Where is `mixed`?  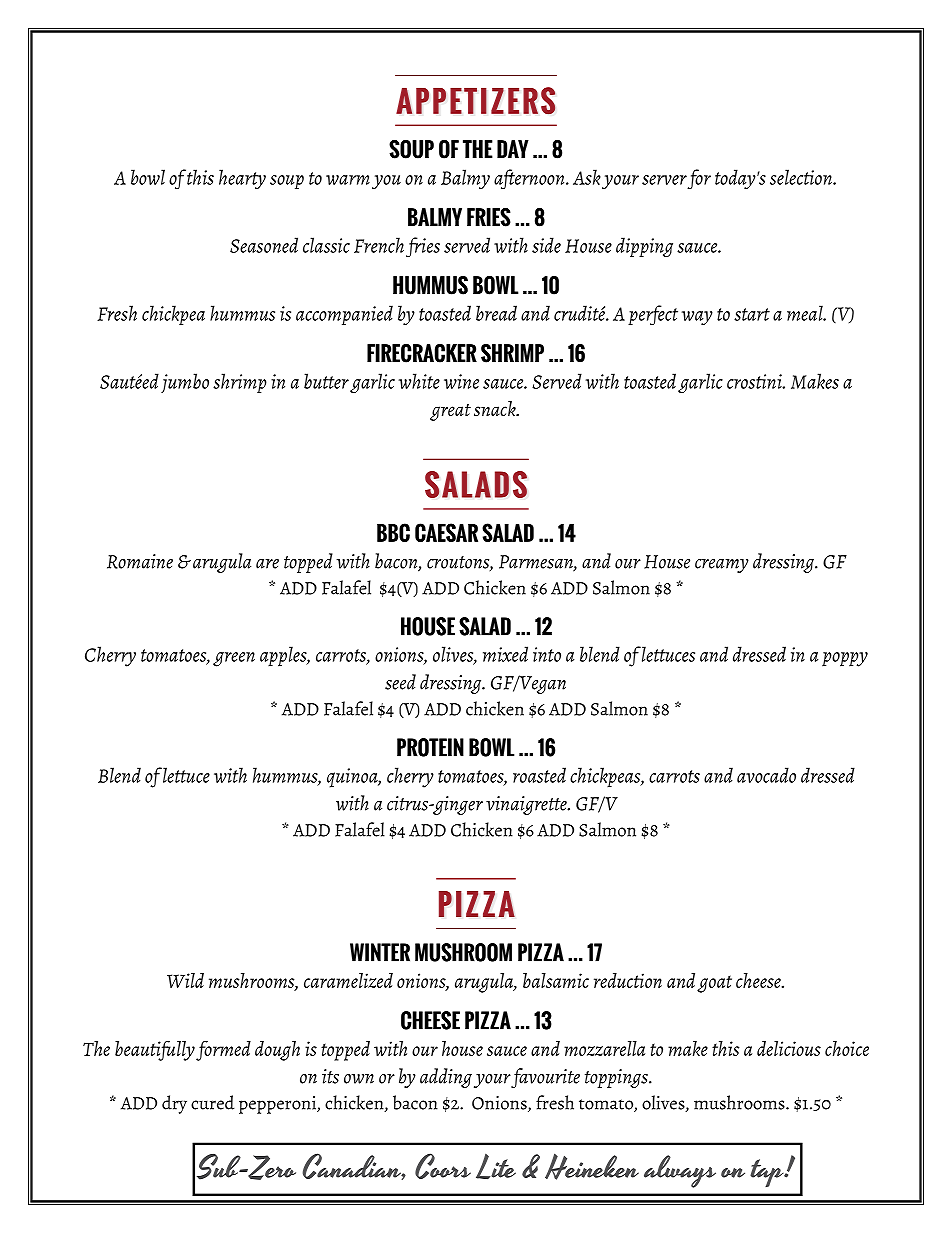 mixed is located at coordinates (505, 654).
